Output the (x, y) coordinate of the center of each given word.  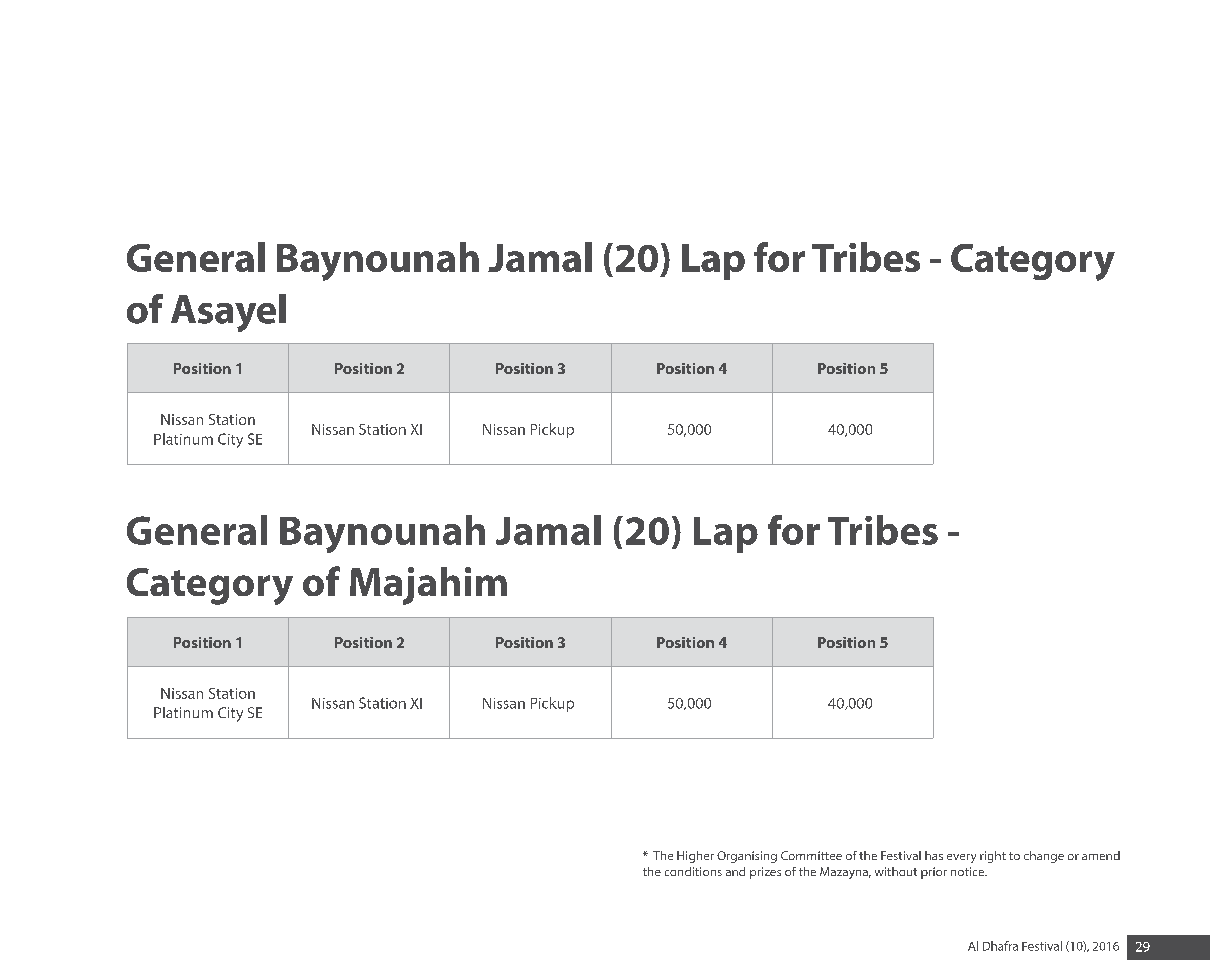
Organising (747, 857)
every (961, 858)
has (934, 855)
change (1044, 857)
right (993, 857)
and (735, 871)
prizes (765, 873)
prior (934, 873)
